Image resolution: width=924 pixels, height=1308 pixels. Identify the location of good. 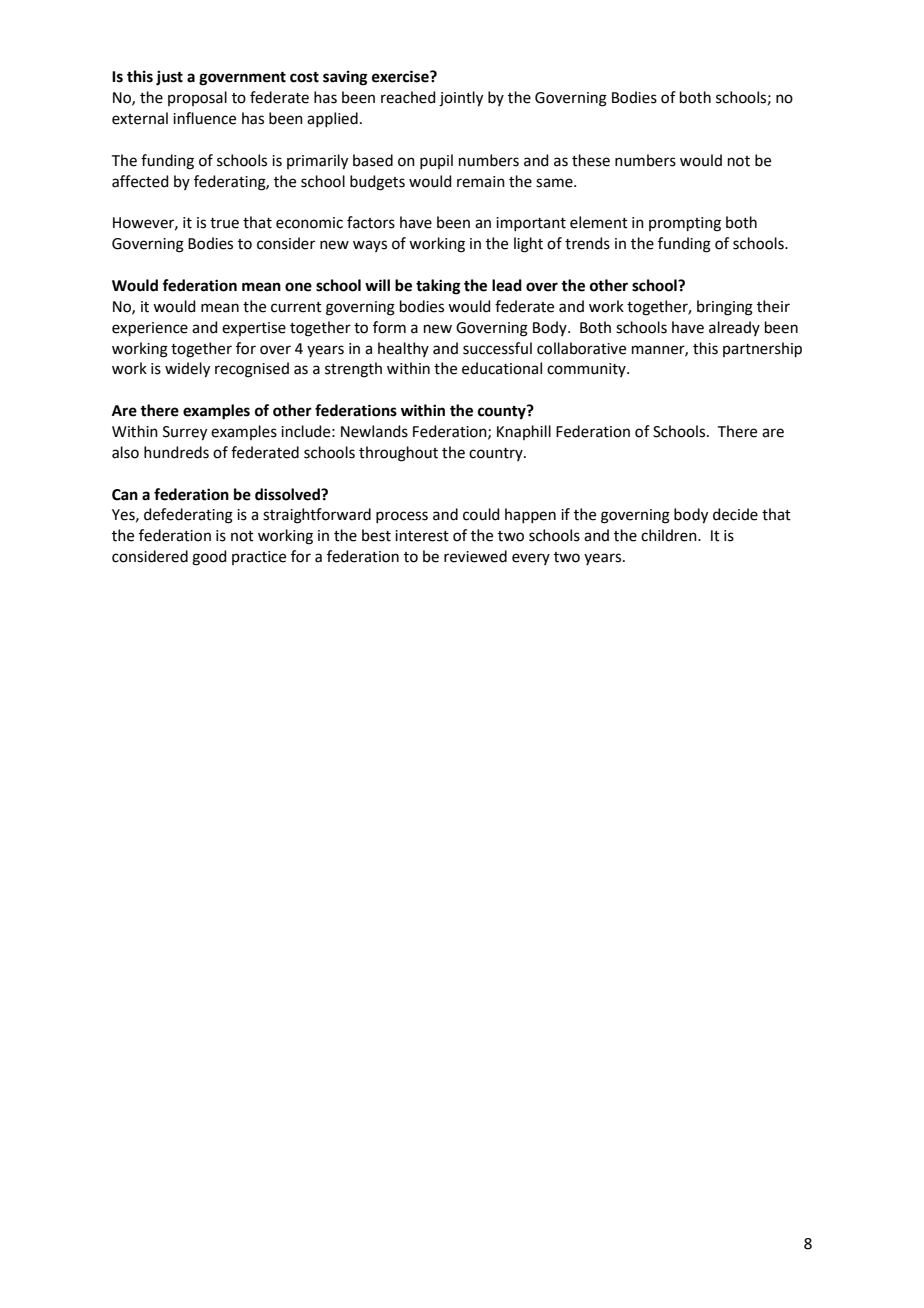
(209, 558).
